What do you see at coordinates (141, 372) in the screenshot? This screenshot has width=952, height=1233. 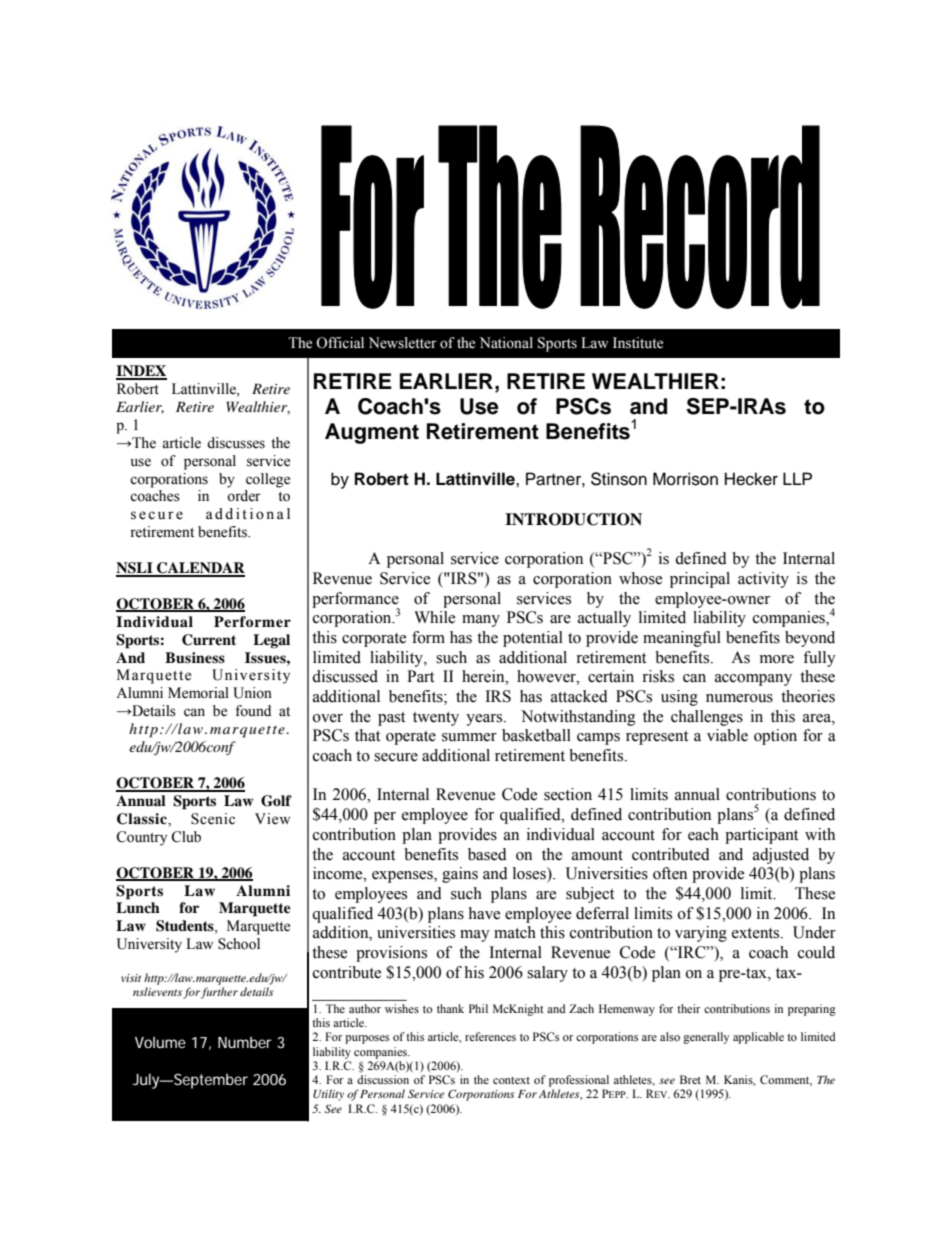 I see `INDEX` at bounding box center [141, 372].
